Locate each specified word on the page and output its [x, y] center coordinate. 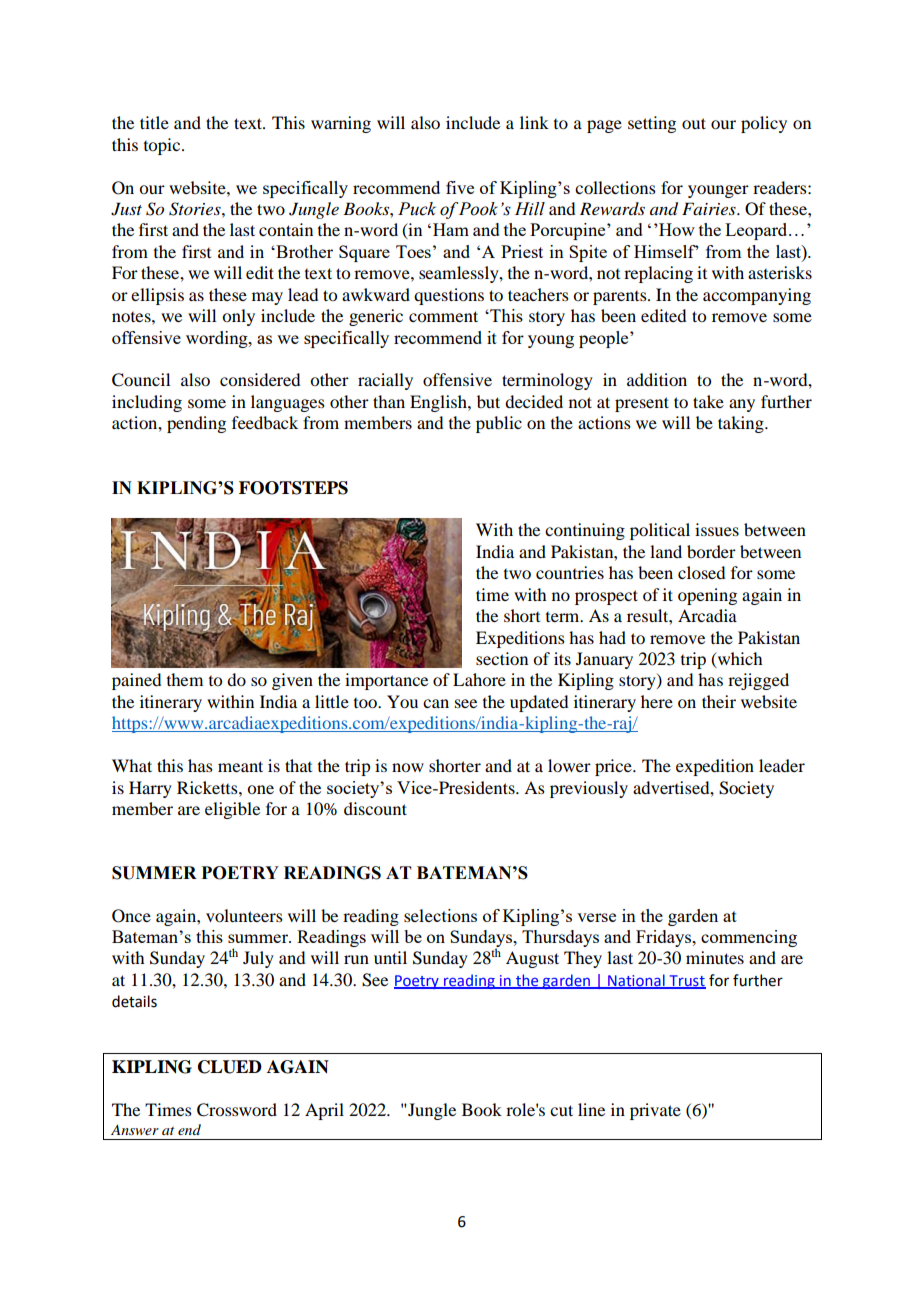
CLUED [230, 1067]
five [460, 187]
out [694, 123]
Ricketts [208, 787]
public [499, 424]
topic [163, 146]
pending [196, 424]
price [614, 767]
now [408, 767]
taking [742, 424]
